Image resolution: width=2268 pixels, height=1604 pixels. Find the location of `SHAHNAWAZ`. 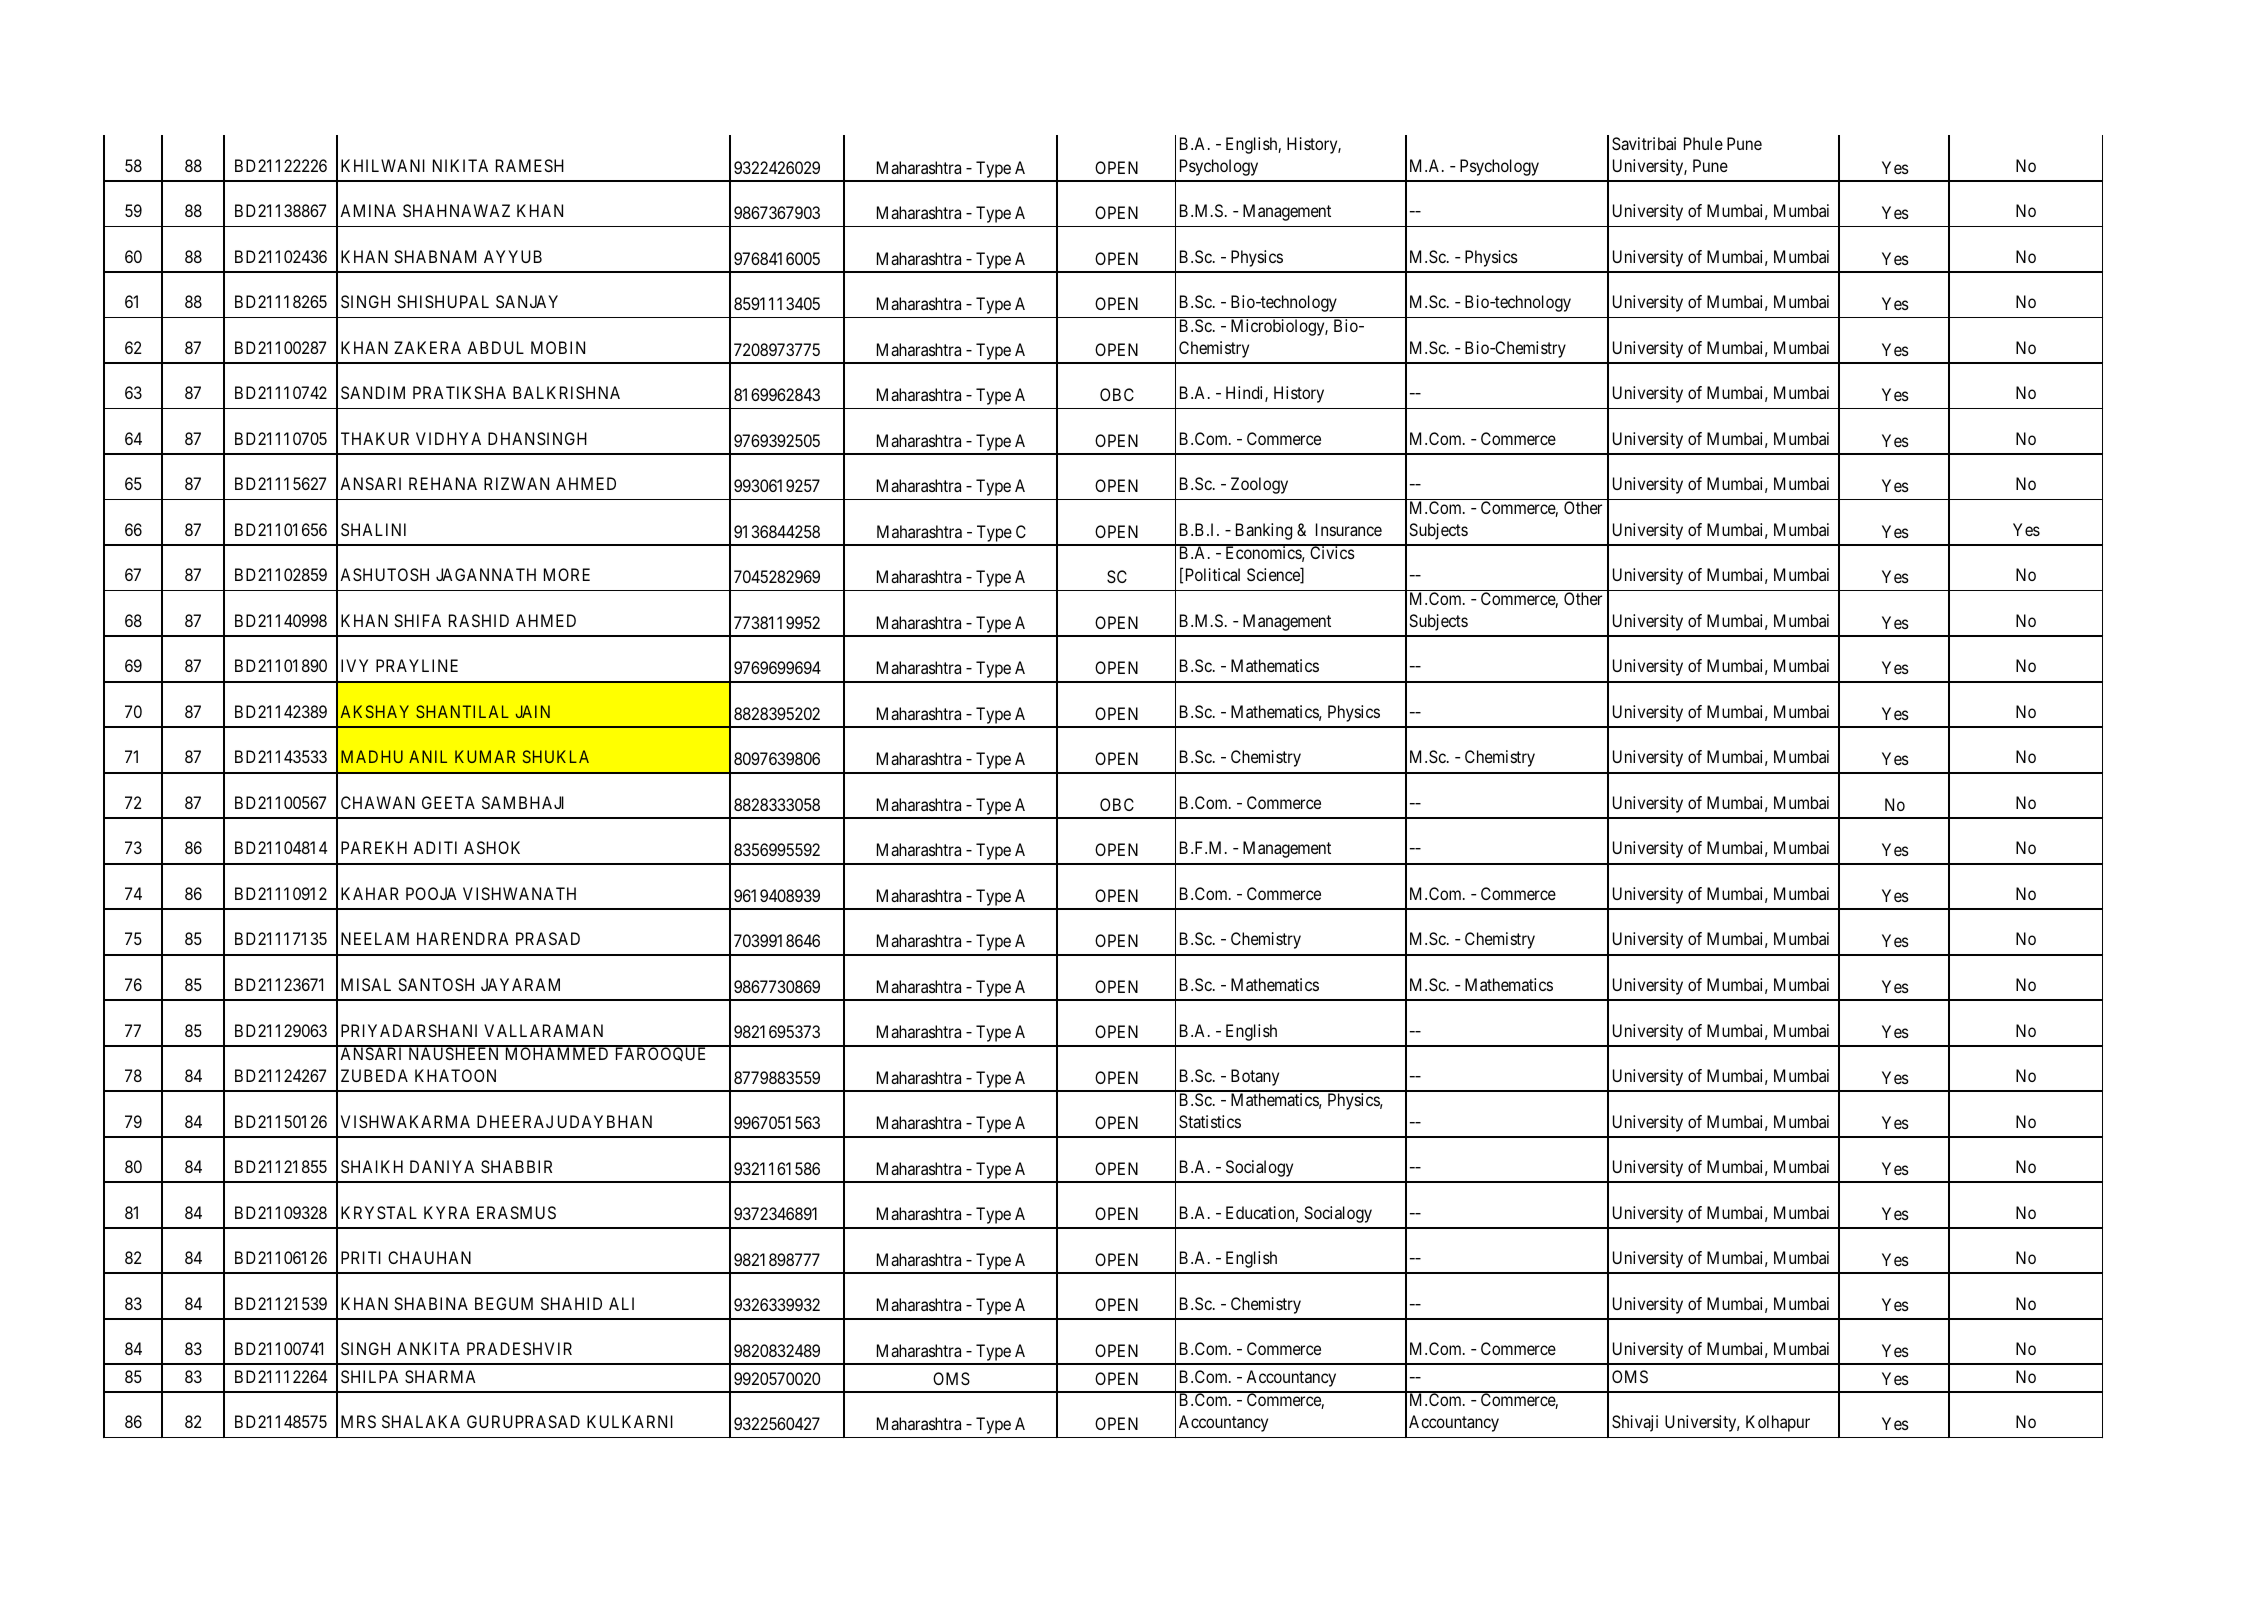

SHAHNAWAZ is located at coordinates (456, 210).
